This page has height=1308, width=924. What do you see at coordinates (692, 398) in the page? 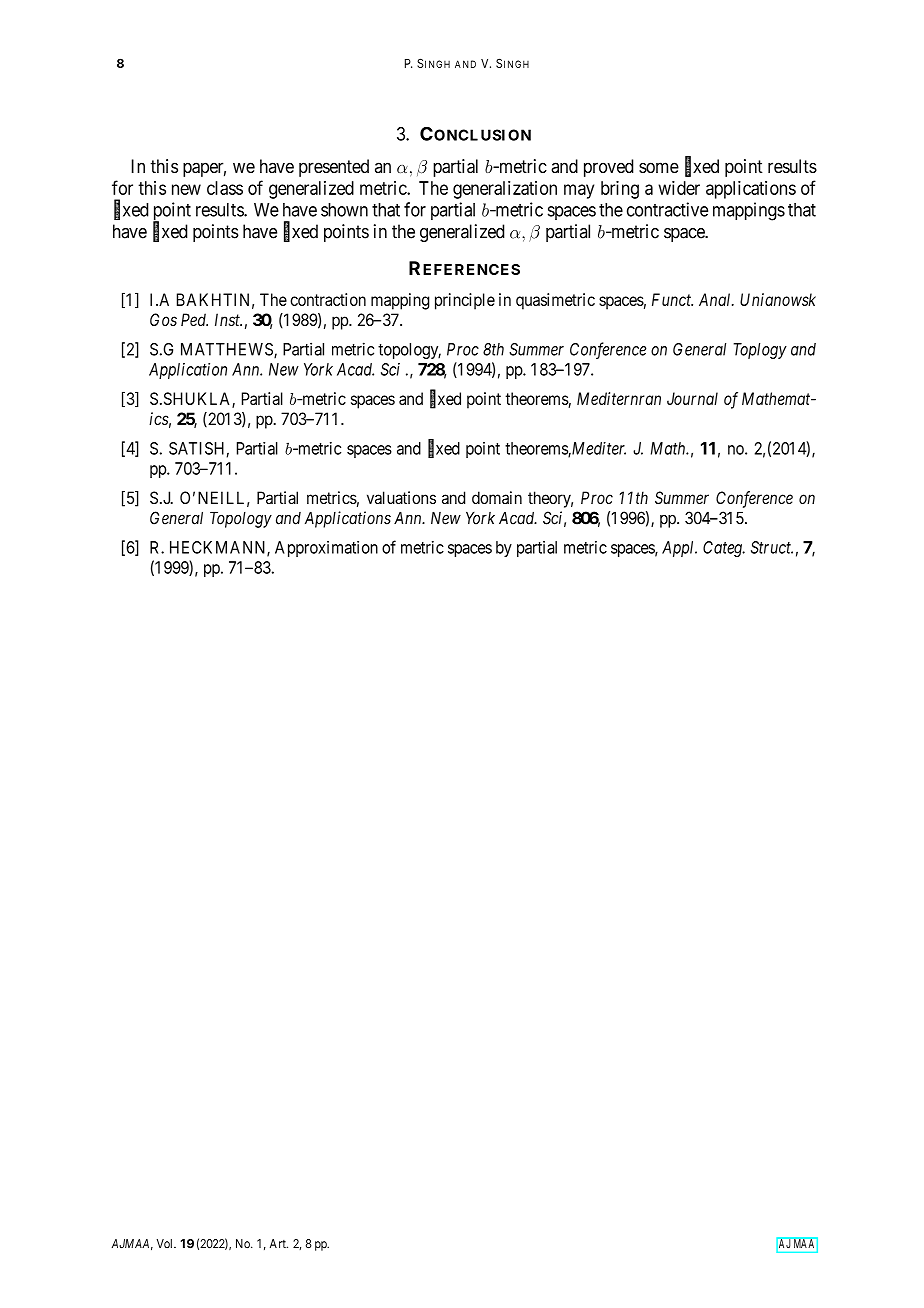
I see `Journal` at bounding box center [692, 398].
